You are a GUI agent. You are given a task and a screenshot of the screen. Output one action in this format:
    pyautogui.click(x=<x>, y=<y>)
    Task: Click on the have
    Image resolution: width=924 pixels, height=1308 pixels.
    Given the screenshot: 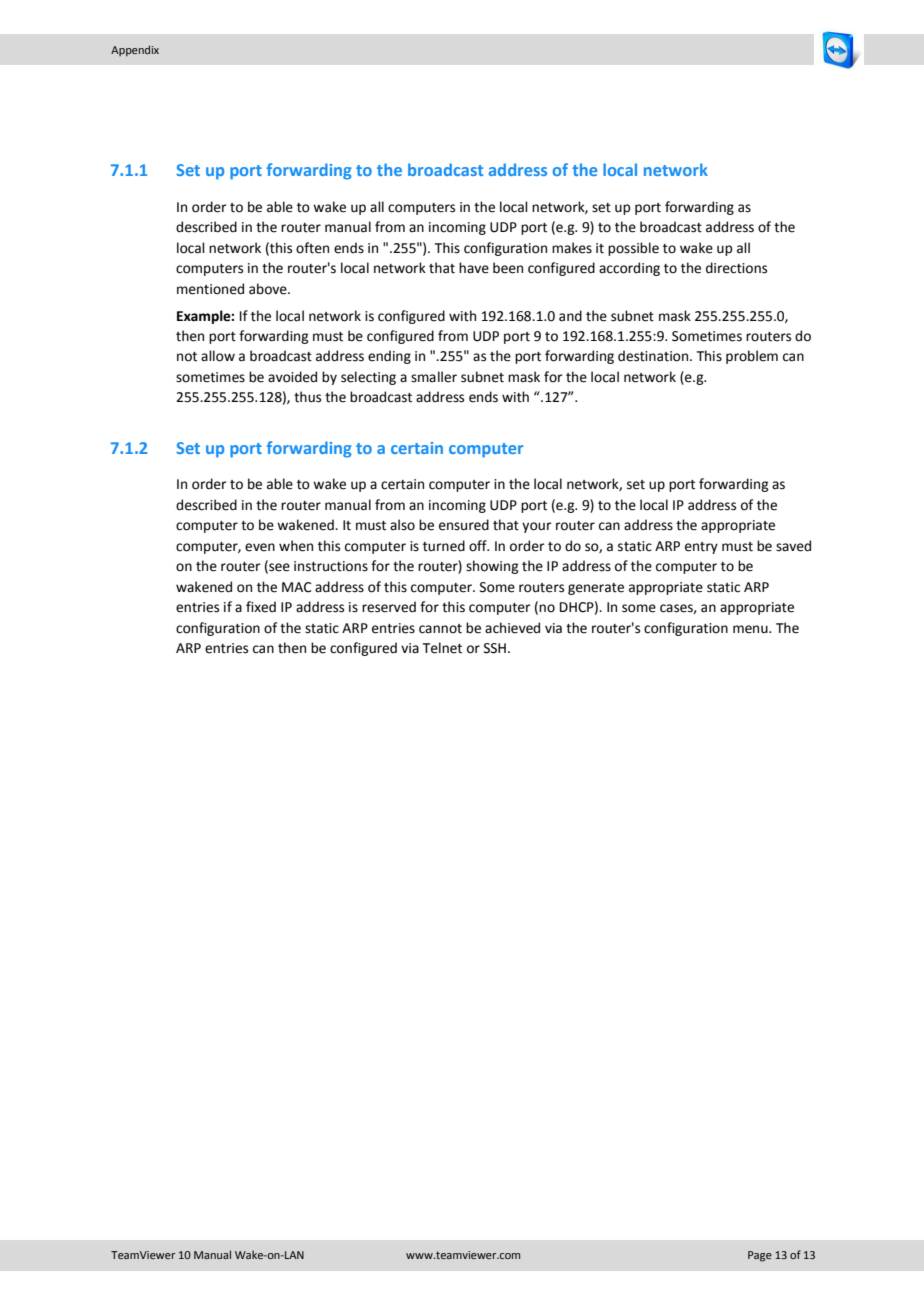 What is the action you would take?
    pyautogui.click(x=474, y=268)
